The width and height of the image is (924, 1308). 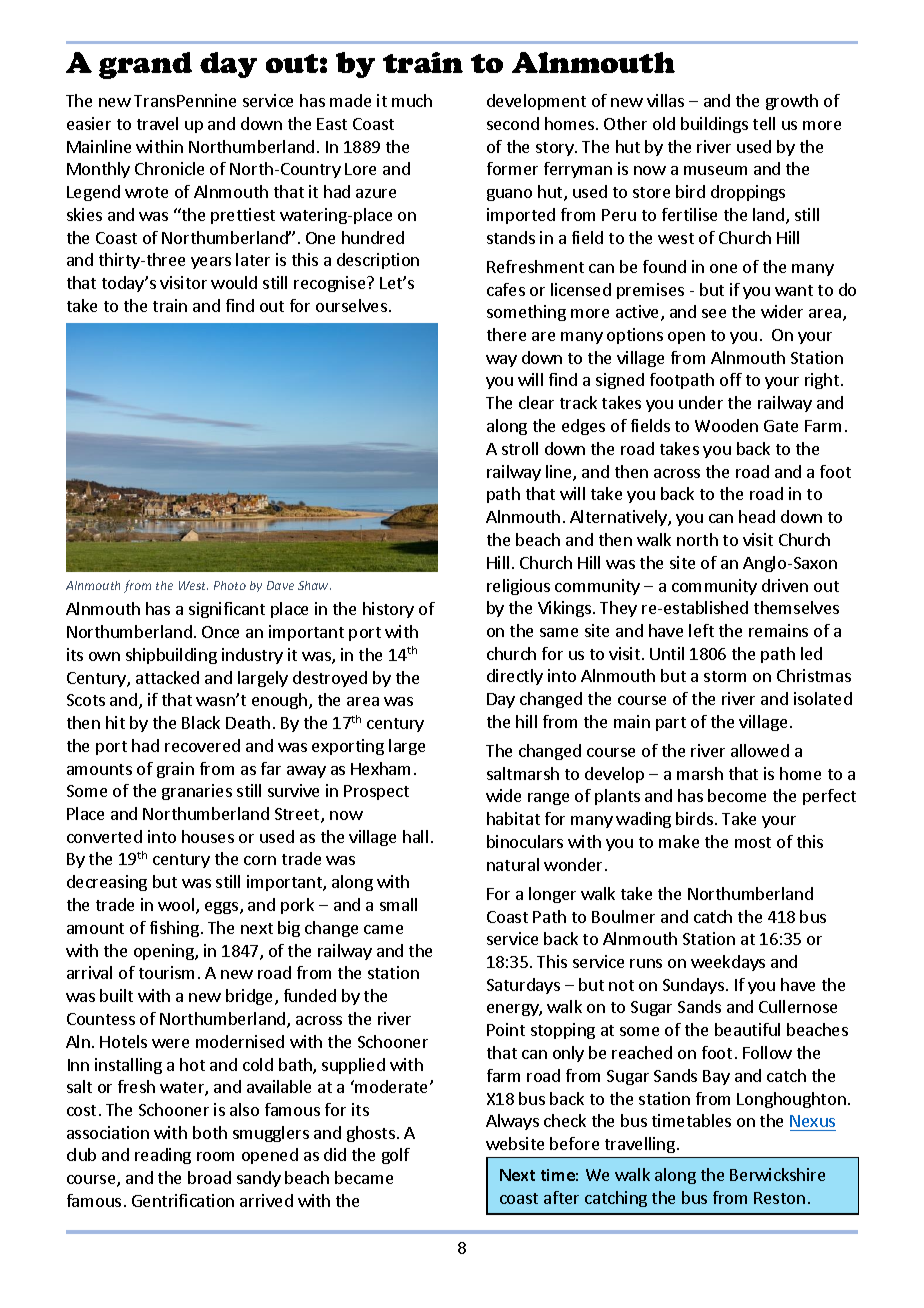 I want to click on much, so click(x=412, y=100).
